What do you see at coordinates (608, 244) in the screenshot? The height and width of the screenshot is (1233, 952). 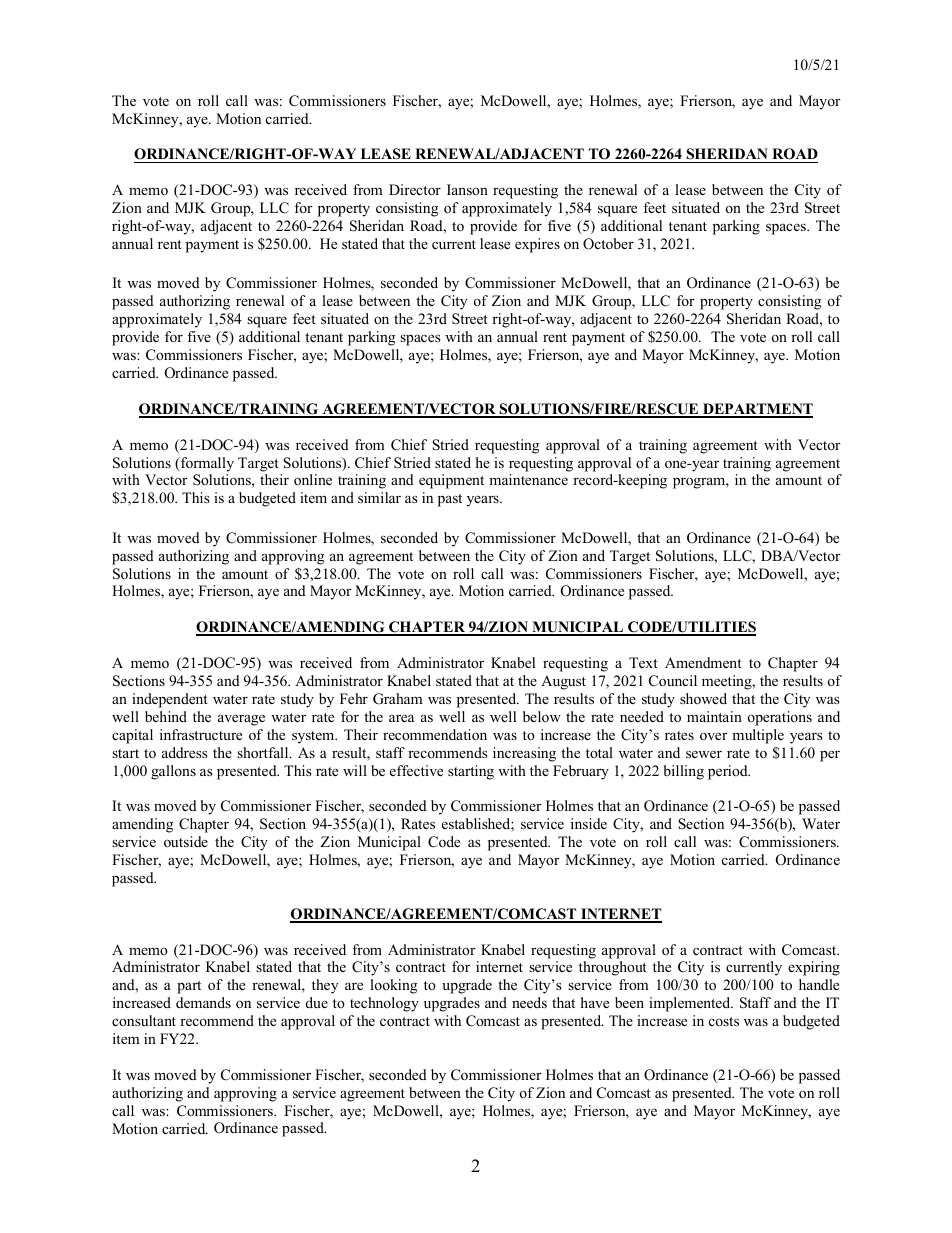 I see `October` at bounding box center [608, 244].
